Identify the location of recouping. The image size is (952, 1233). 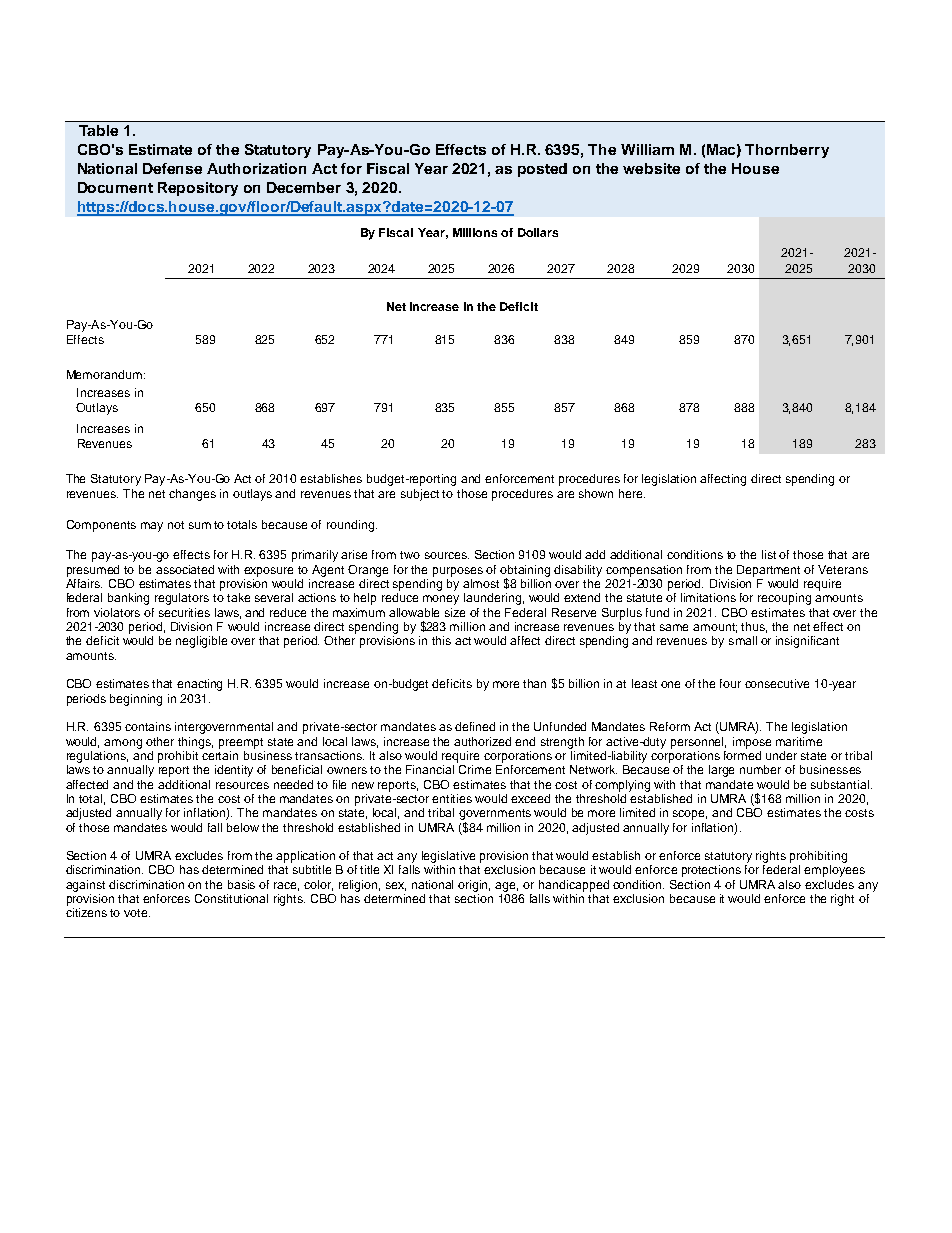
(784, 599).
